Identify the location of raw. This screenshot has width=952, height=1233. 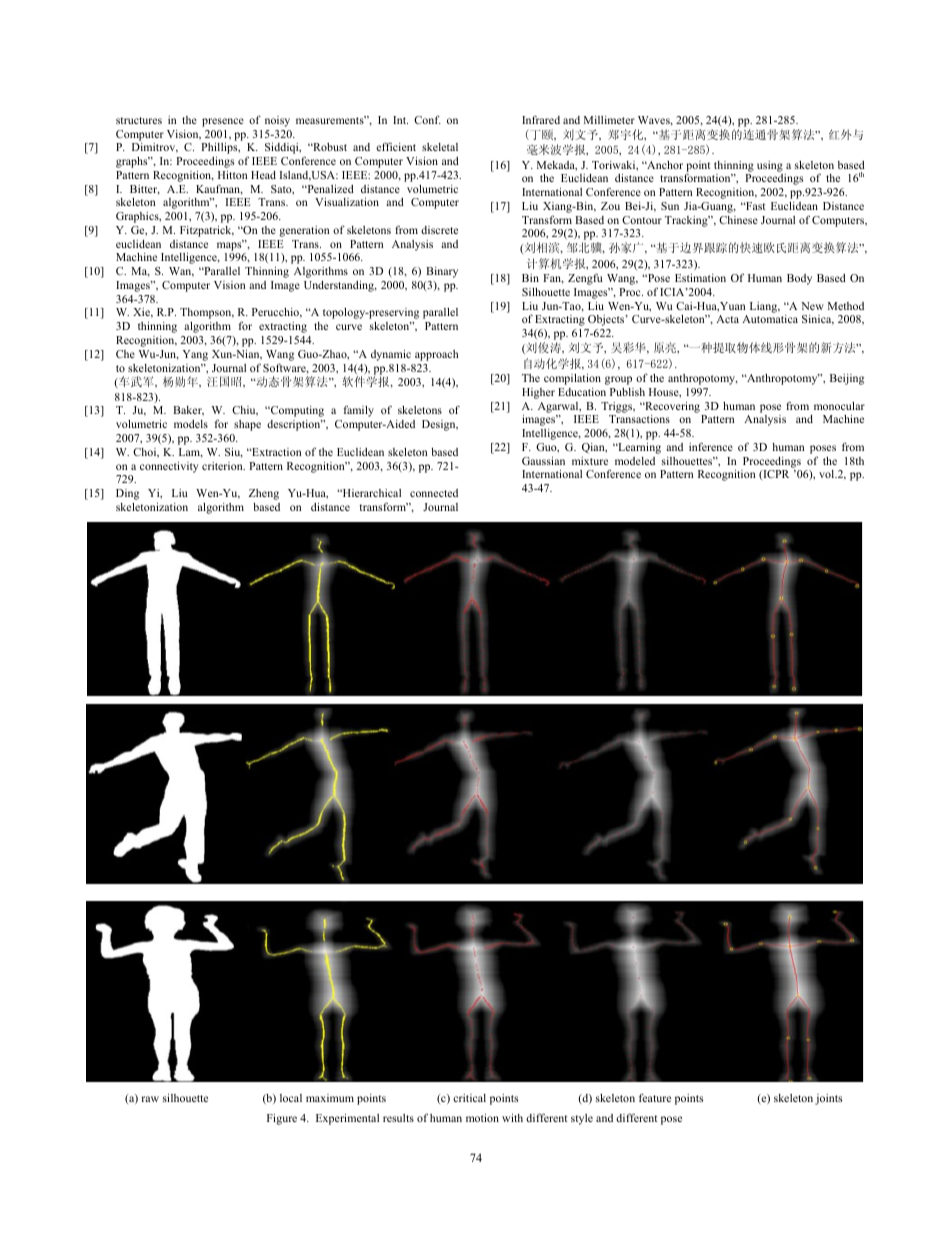
(150, 1099).
